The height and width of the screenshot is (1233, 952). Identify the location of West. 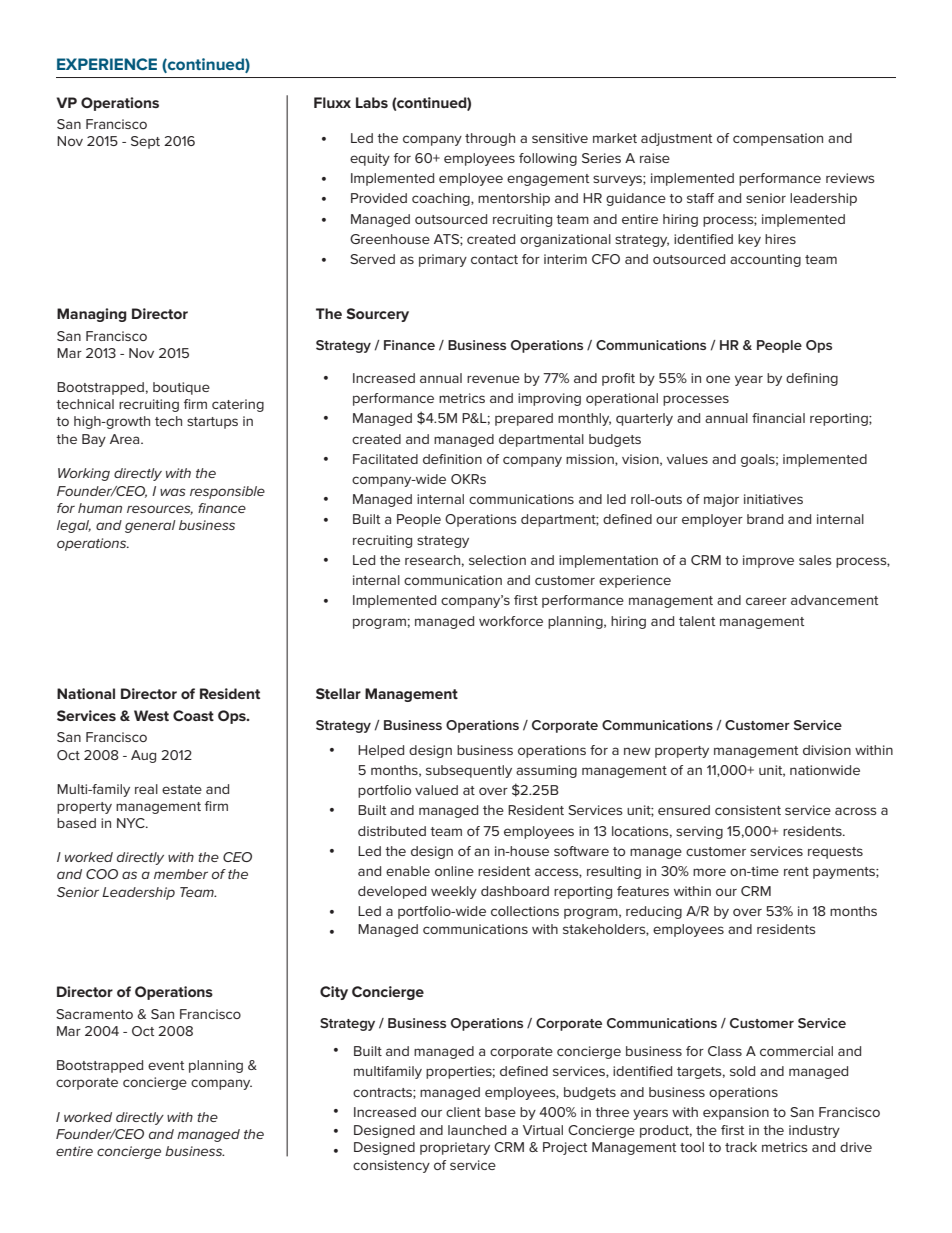
(151, 715).
